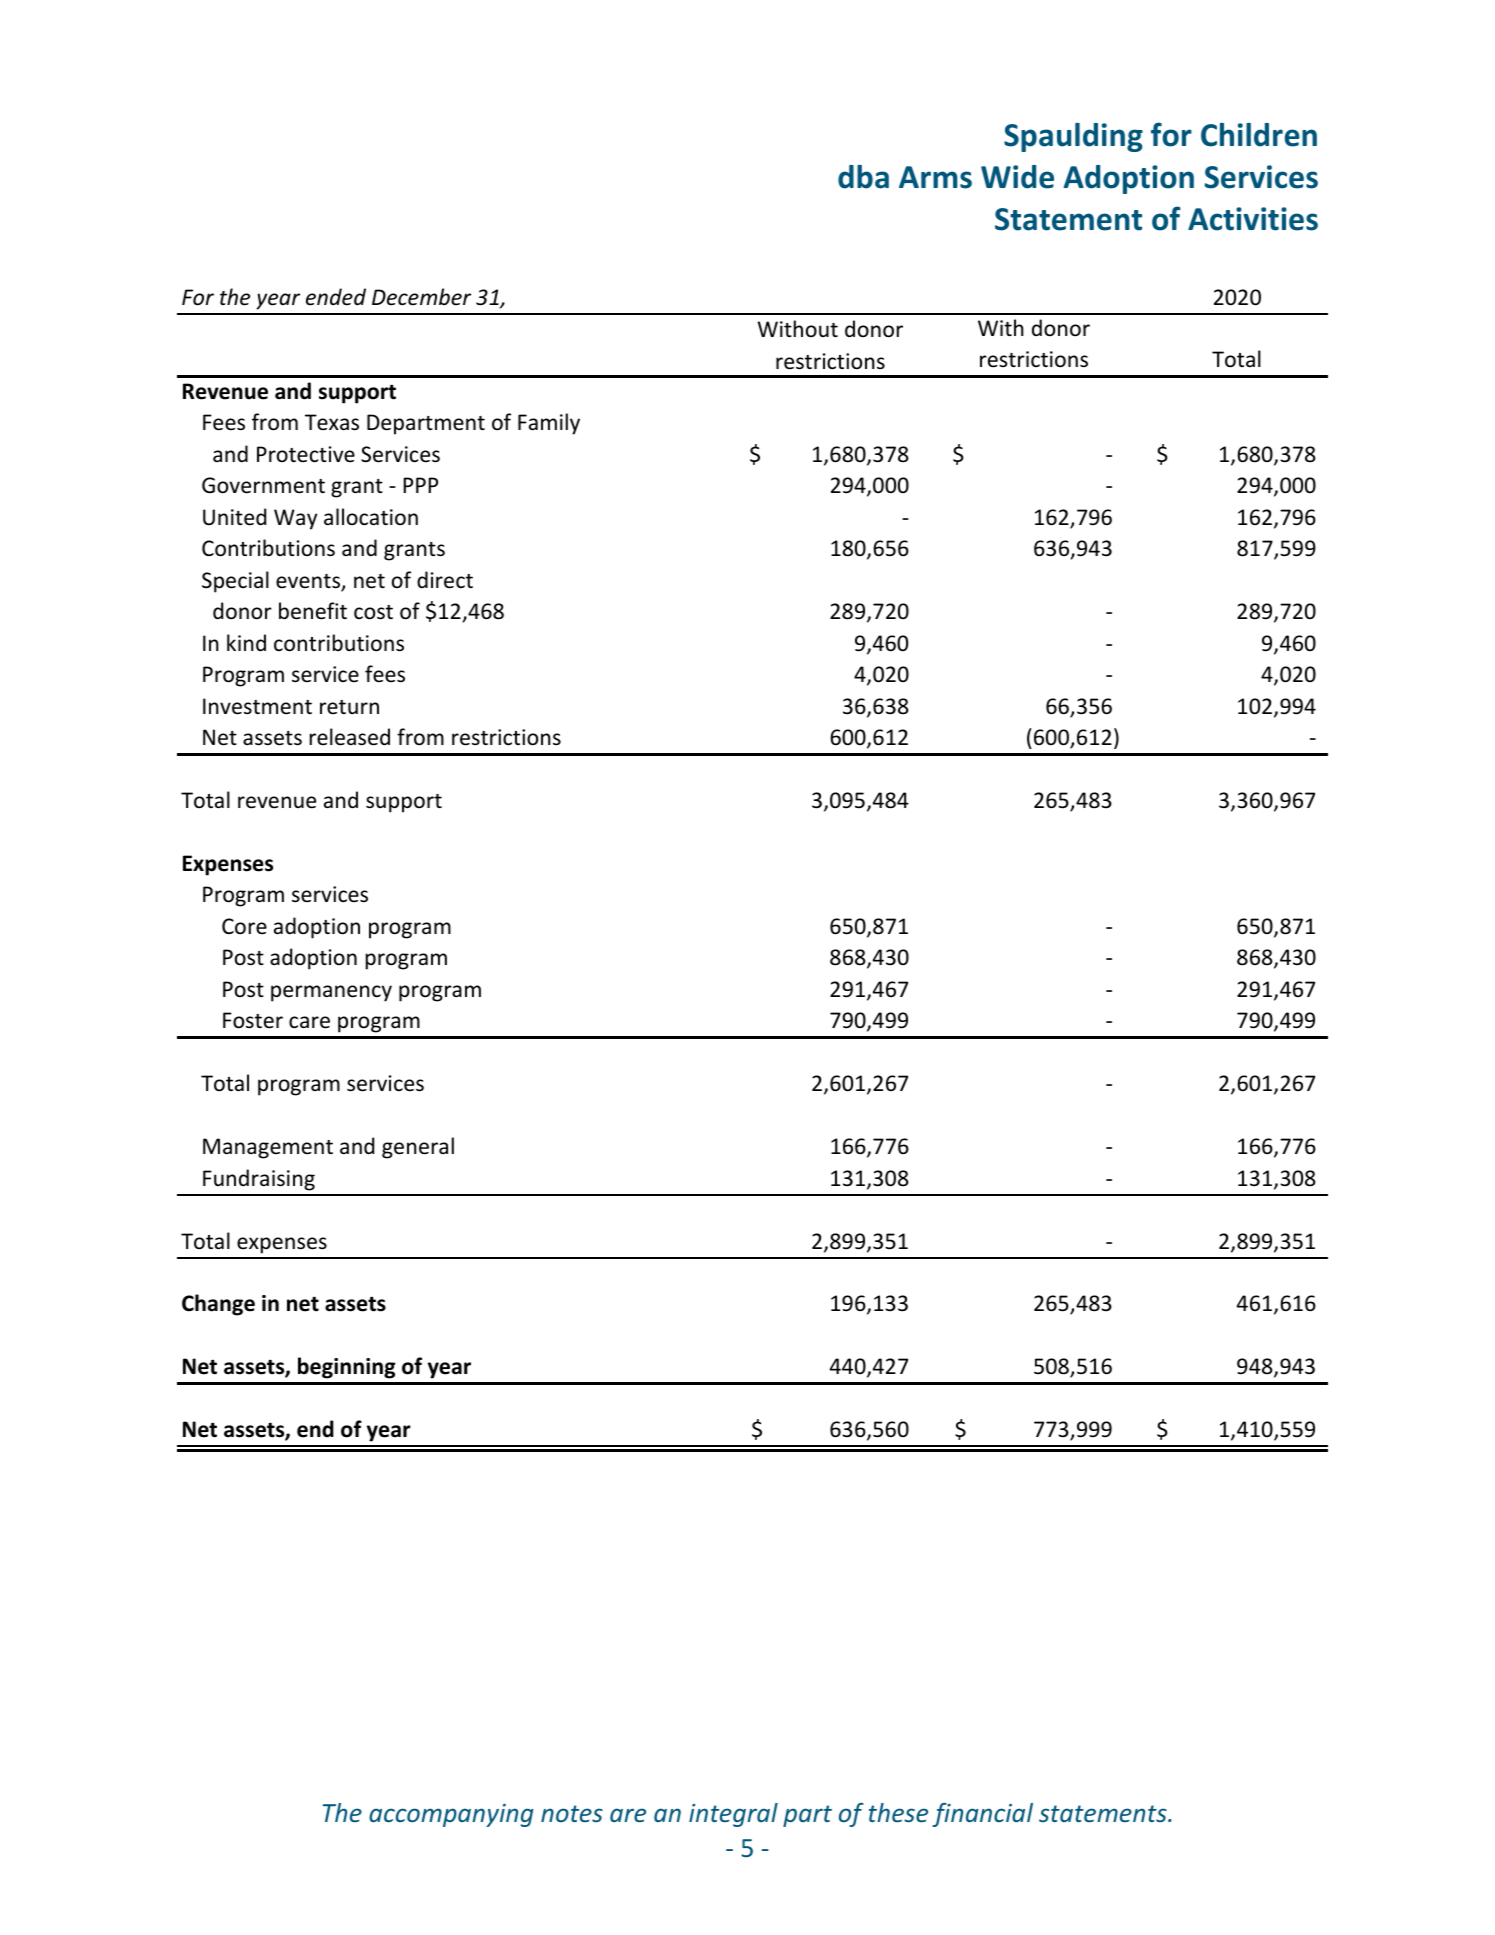  Describe the element at coordinates (451, 1815) in the screenshot. I see `accompanying` at that location.
